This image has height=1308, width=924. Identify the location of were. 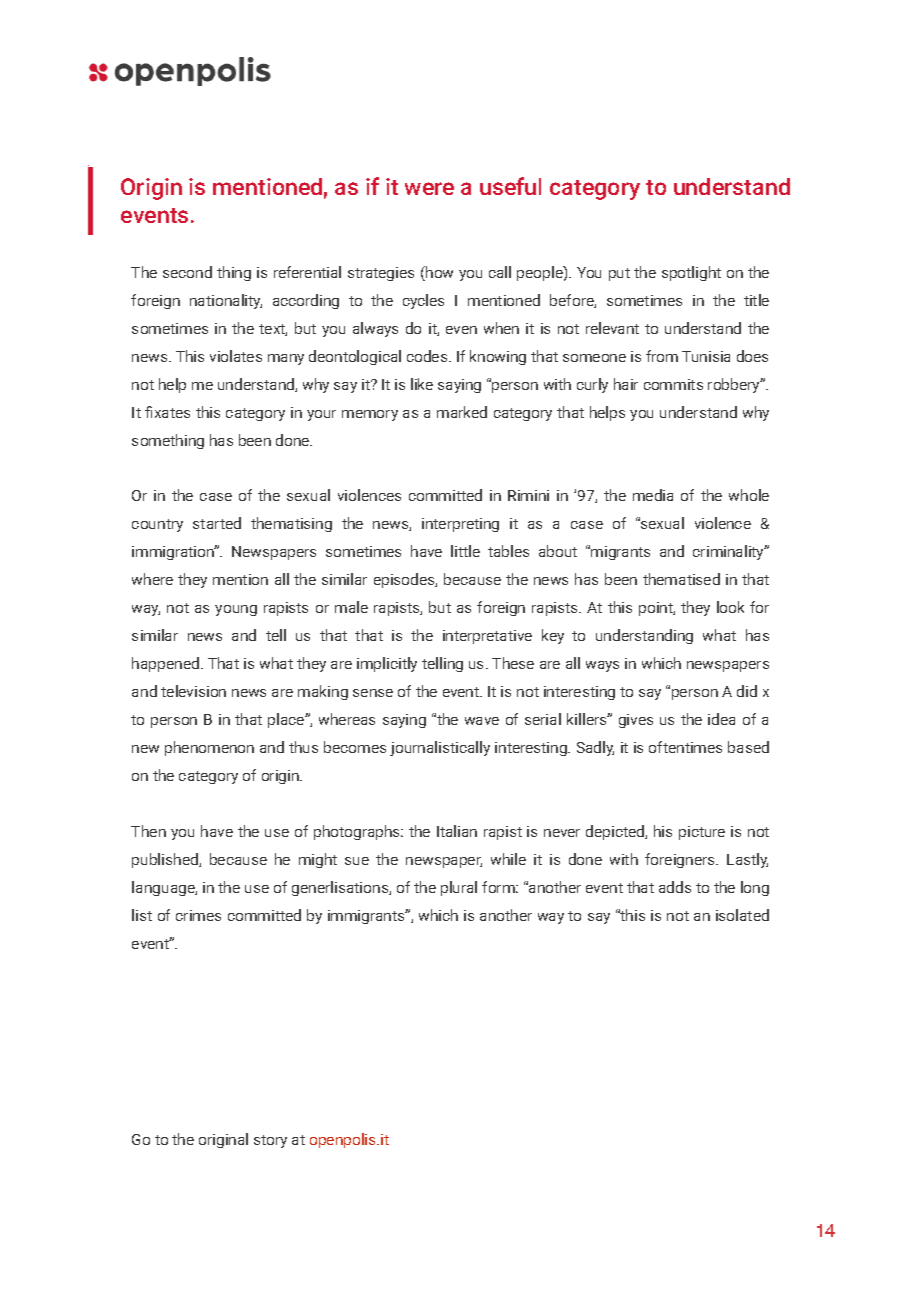
(429, 188).
